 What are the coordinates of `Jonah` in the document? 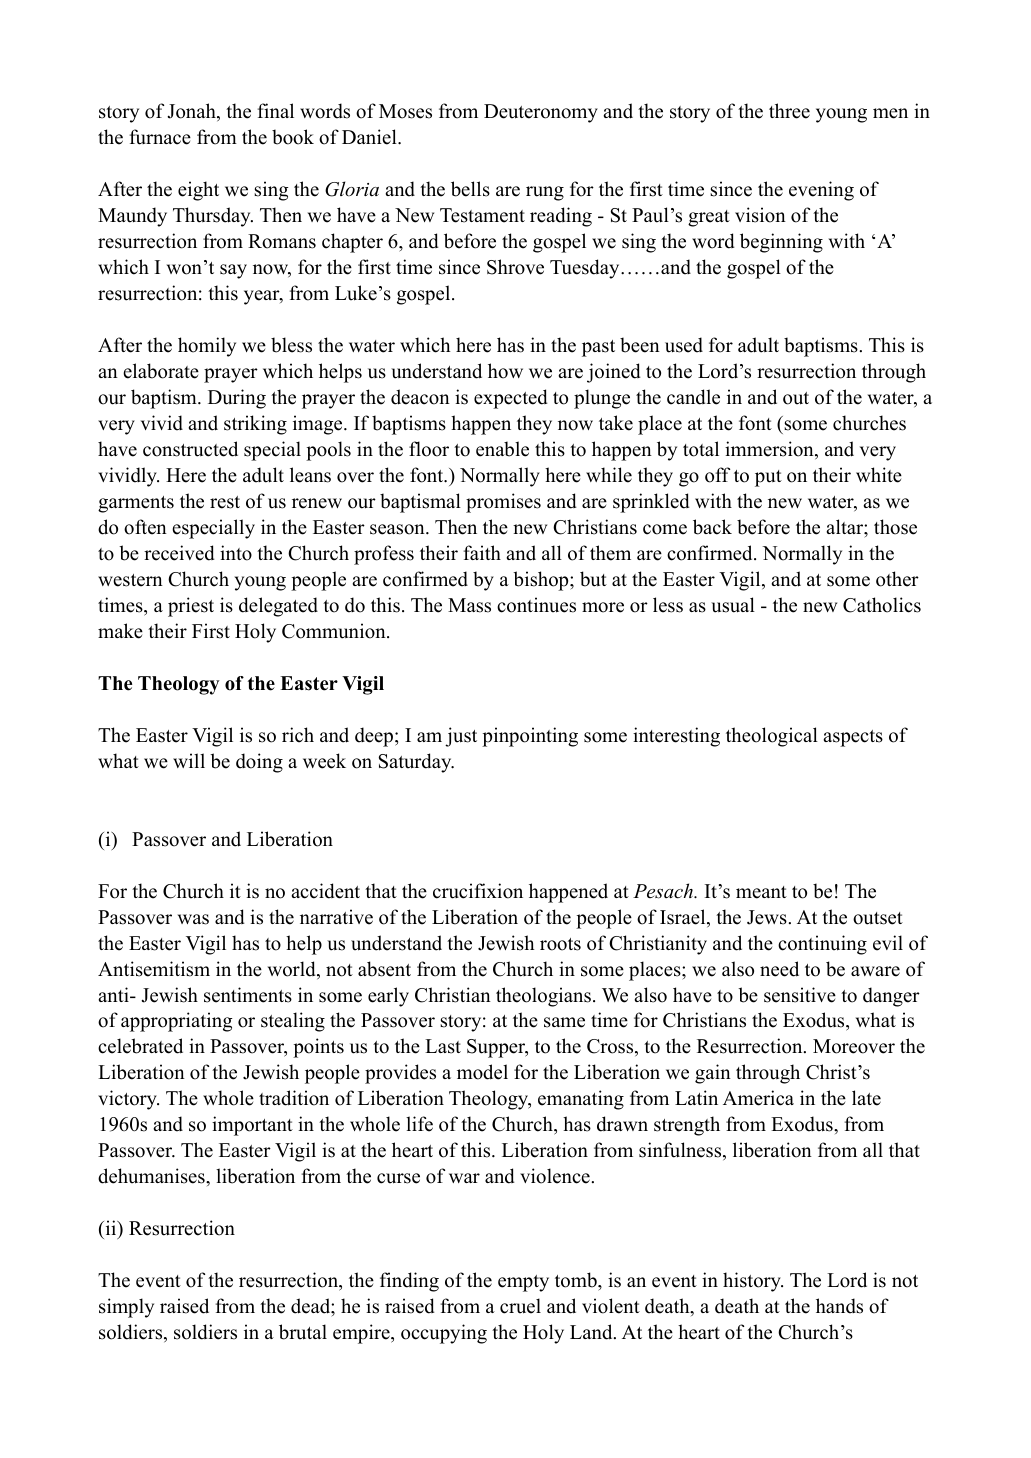 It's located at (192, 112).
